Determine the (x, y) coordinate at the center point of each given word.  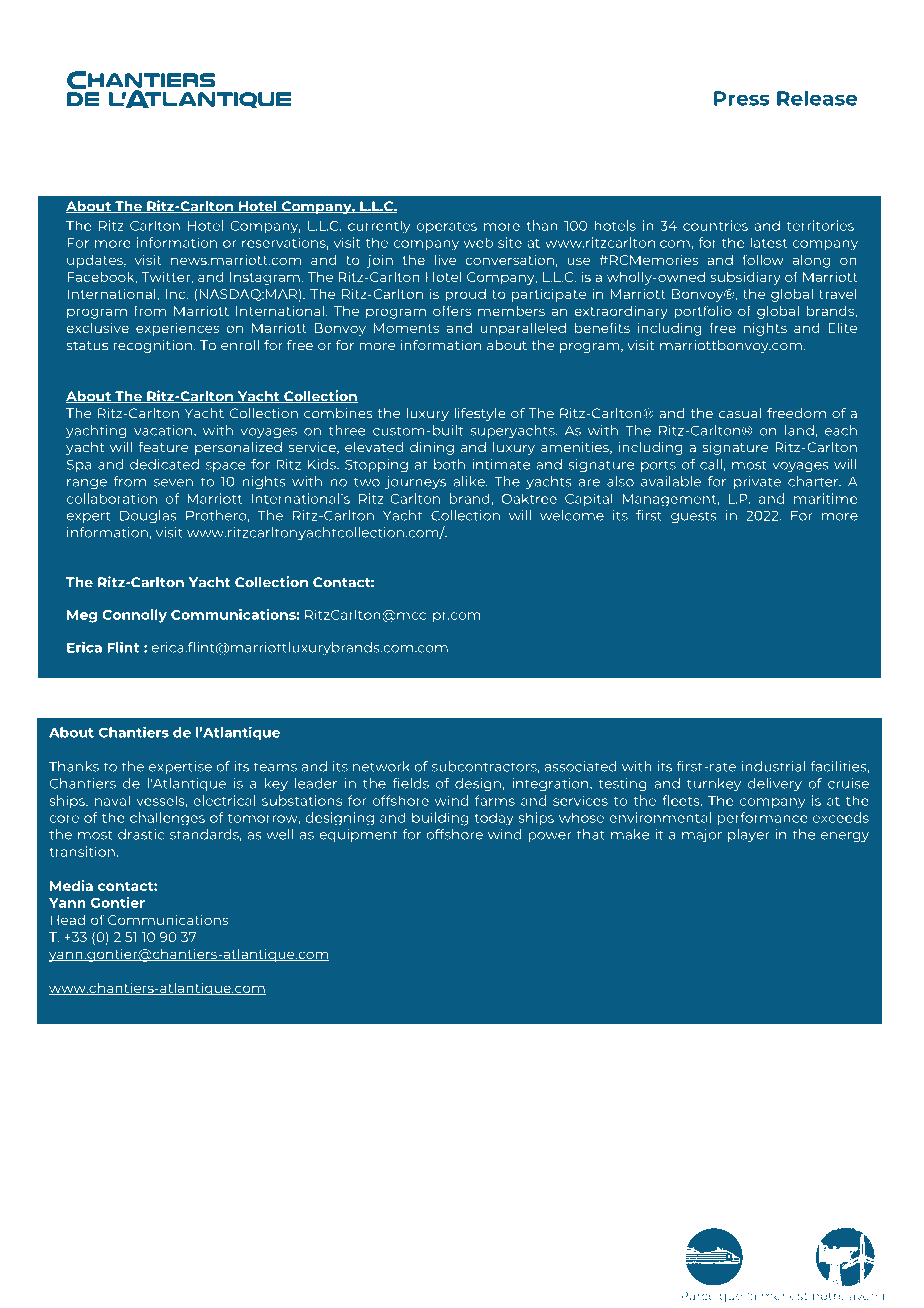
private (757, 482)
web (478, 242)
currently (379, 227)
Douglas (148, 516)
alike (470, 481)
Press (742, 98)
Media (71, 885)
